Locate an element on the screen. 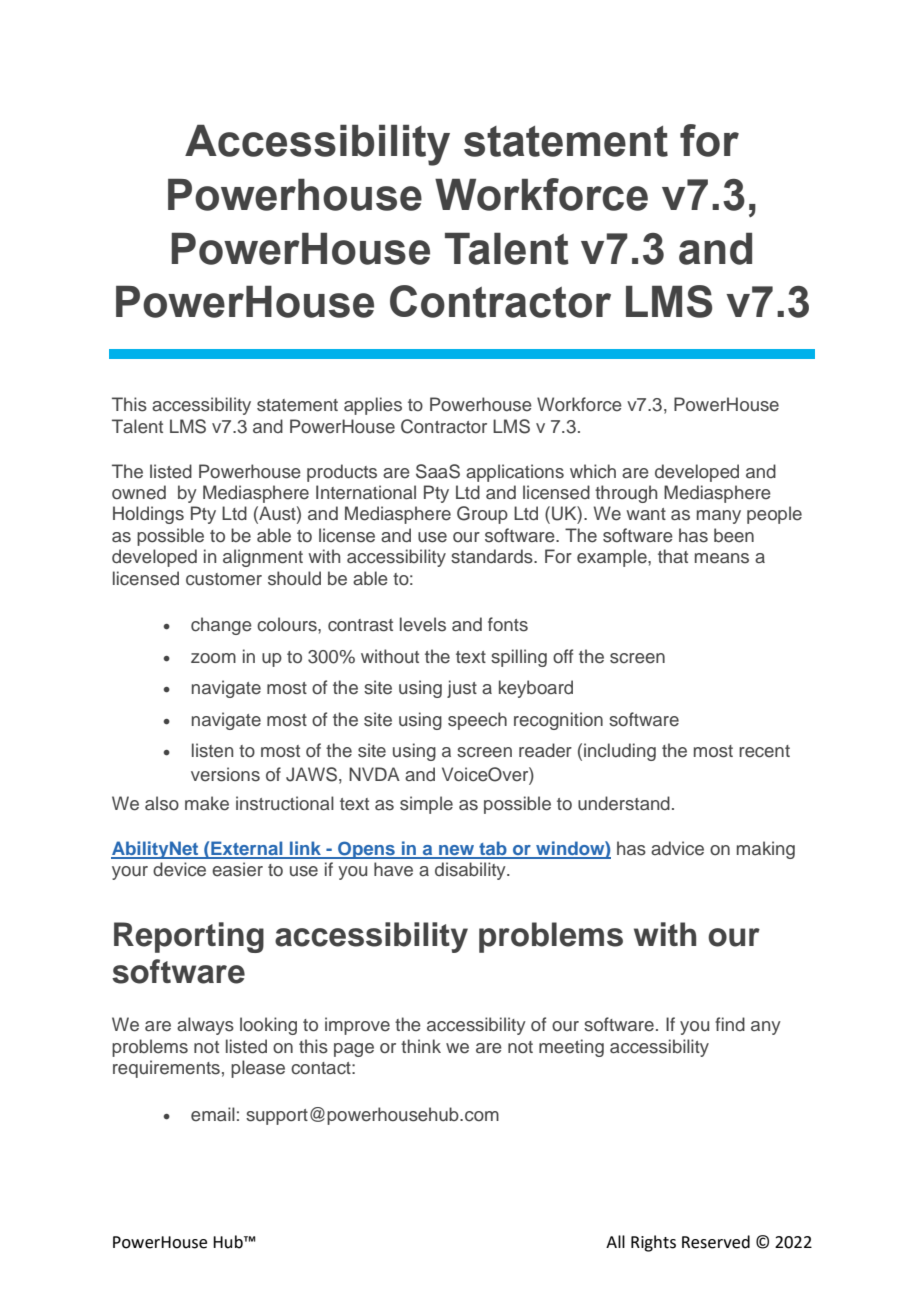 Image resolution: width=924 pixels, height=1308 pixels. email is located at coordinates (213, 1114).
